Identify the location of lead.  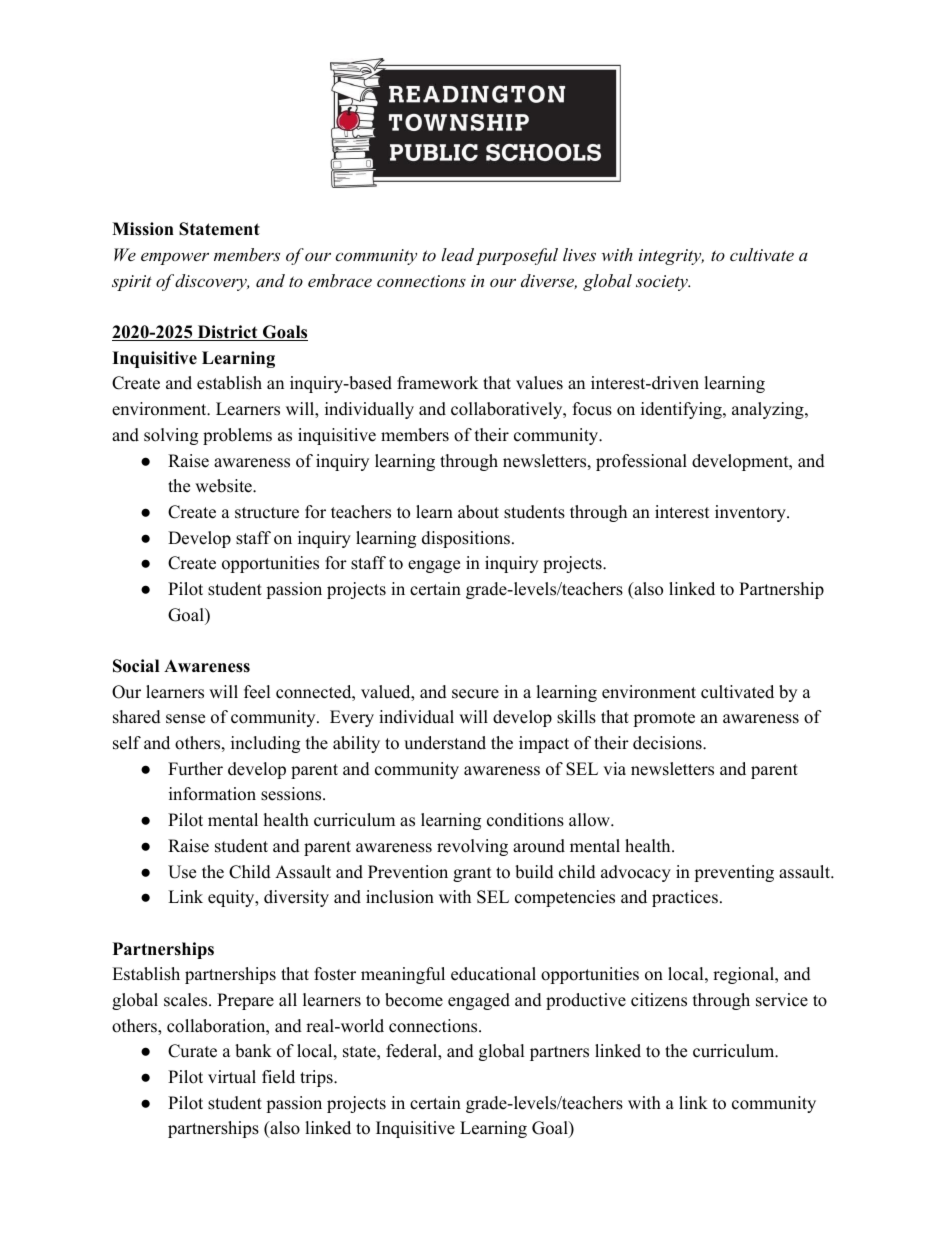
(457, 254).
